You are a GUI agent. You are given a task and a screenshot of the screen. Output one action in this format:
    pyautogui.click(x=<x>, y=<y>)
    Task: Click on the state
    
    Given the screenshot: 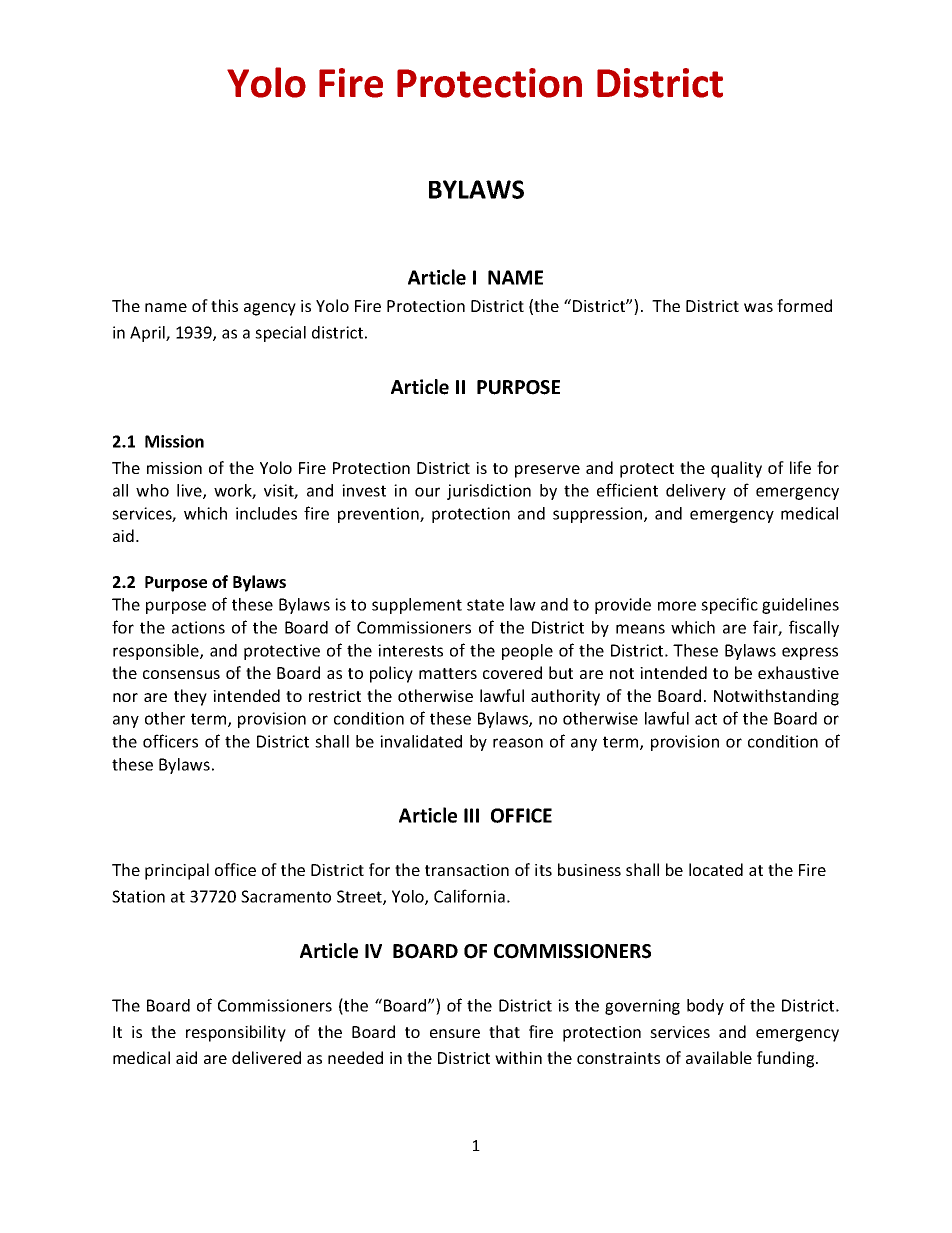 What is the action you would take?
    pyautogui.click(x=485, y=605)
